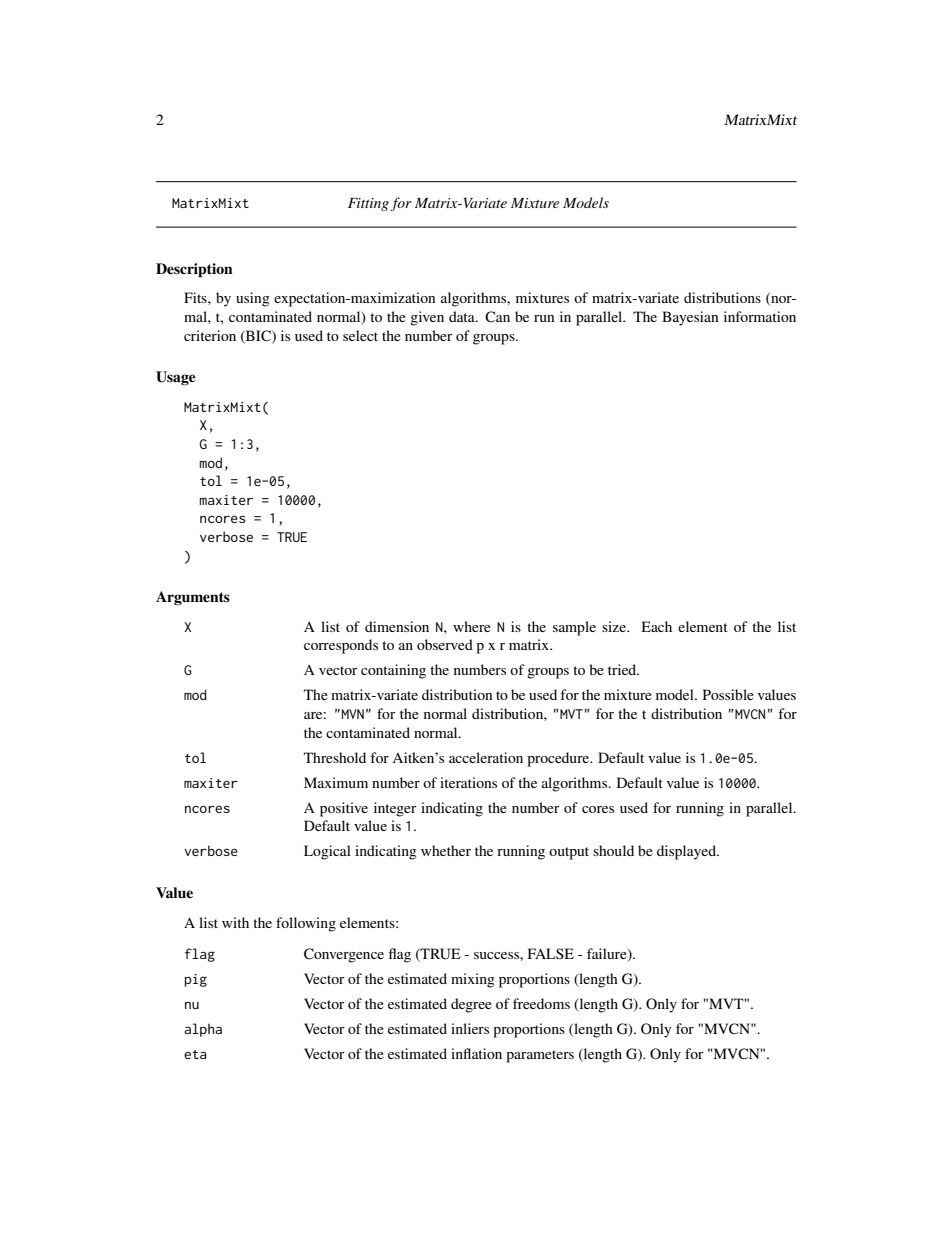  What do you see at coordinates (476, 1053) in the document?
I see `inflation` at bounding box center [476, 1053].
